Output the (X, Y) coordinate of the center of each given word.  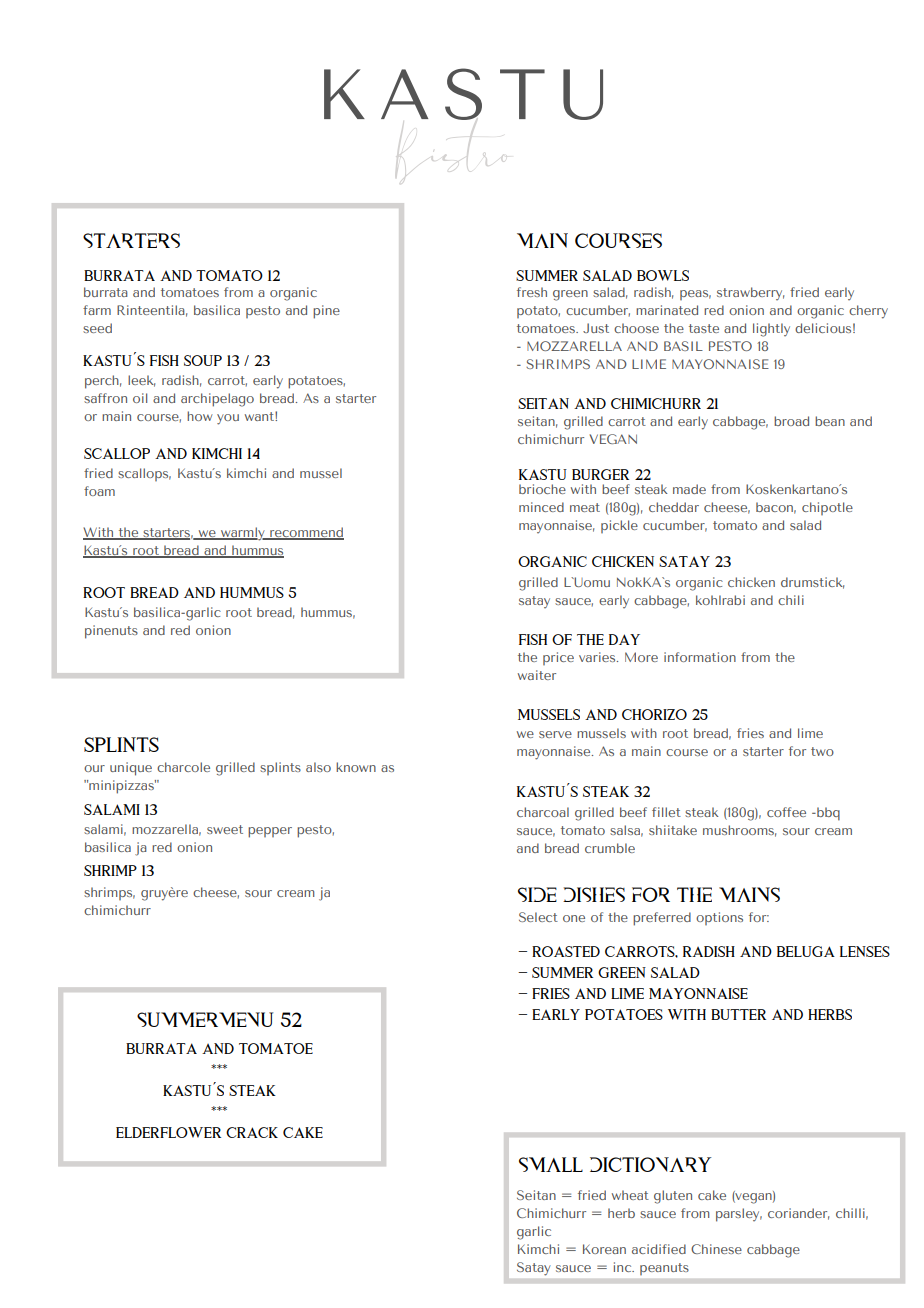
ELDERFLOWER (168, 1132)
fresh (532, 292)
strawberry (750, 293)
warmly (243, 534)
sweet (225, 829)
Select (538, 917)
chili (791, 600)
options (719, 918)
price (558, 658)
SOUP (203, 360)
